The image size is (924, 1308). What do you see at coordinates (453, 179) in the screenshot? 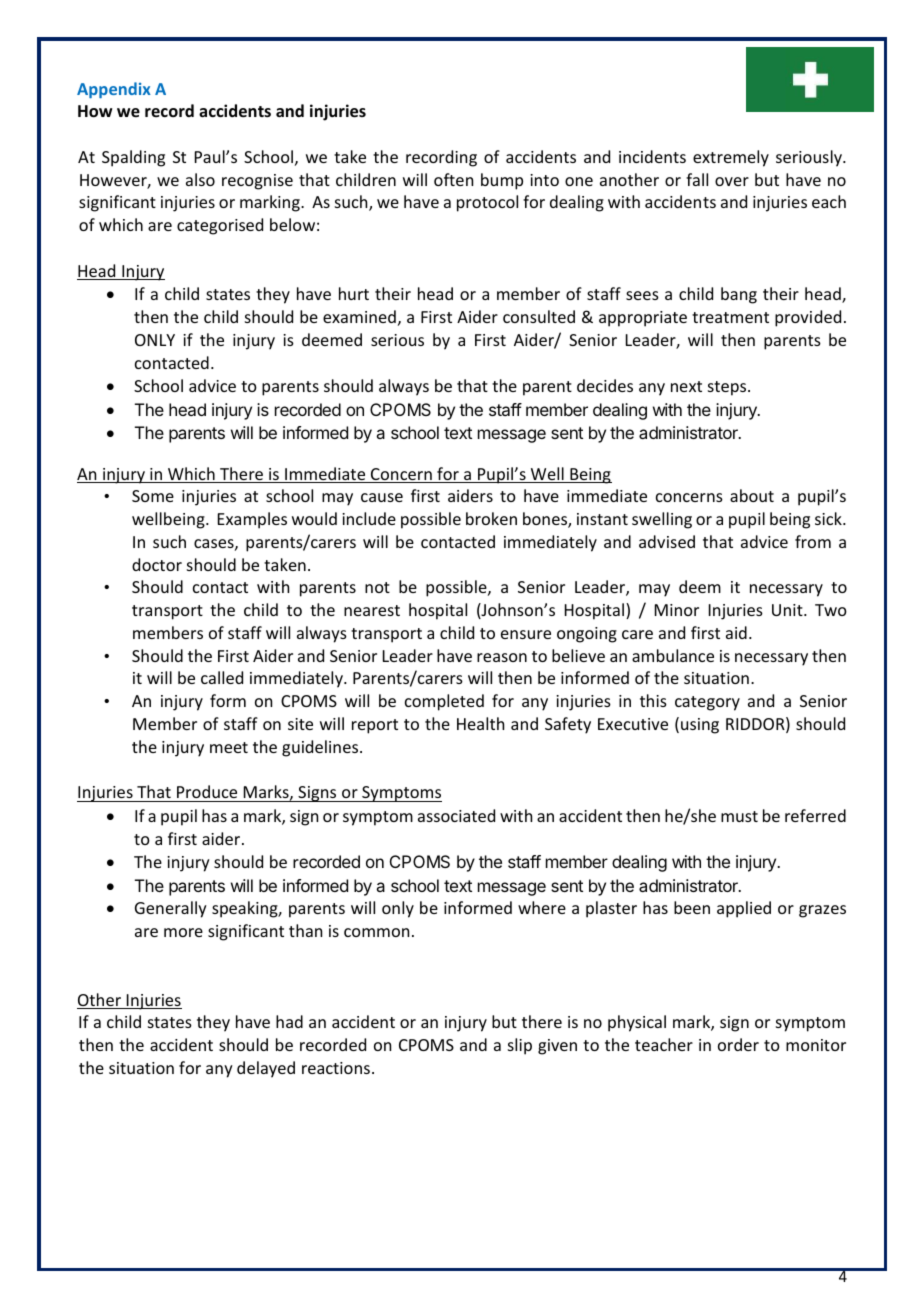
I see `often` at bounding box center [453, 179].
